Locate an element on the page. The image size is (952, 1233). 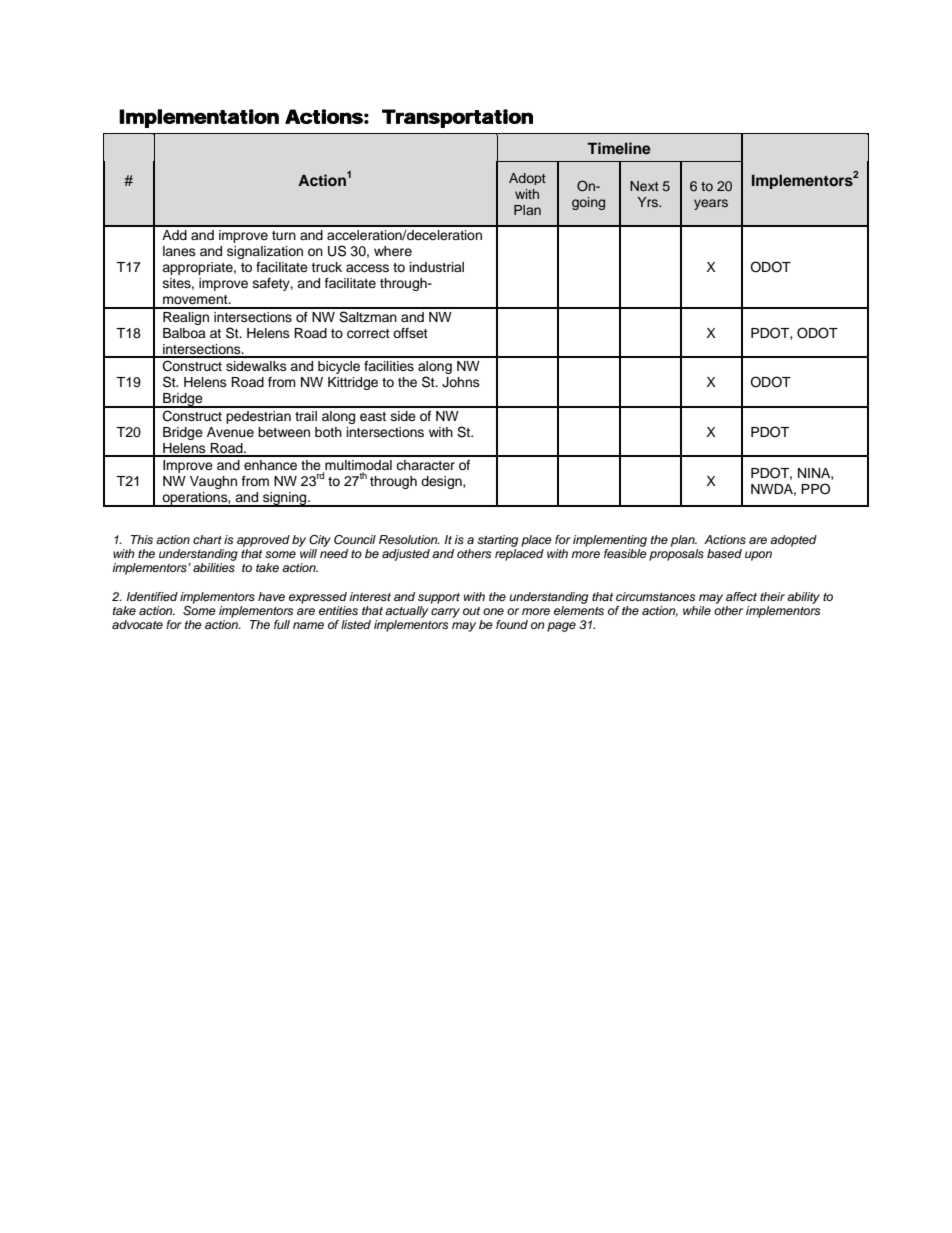
offset is located at coordinates (410, 333).
